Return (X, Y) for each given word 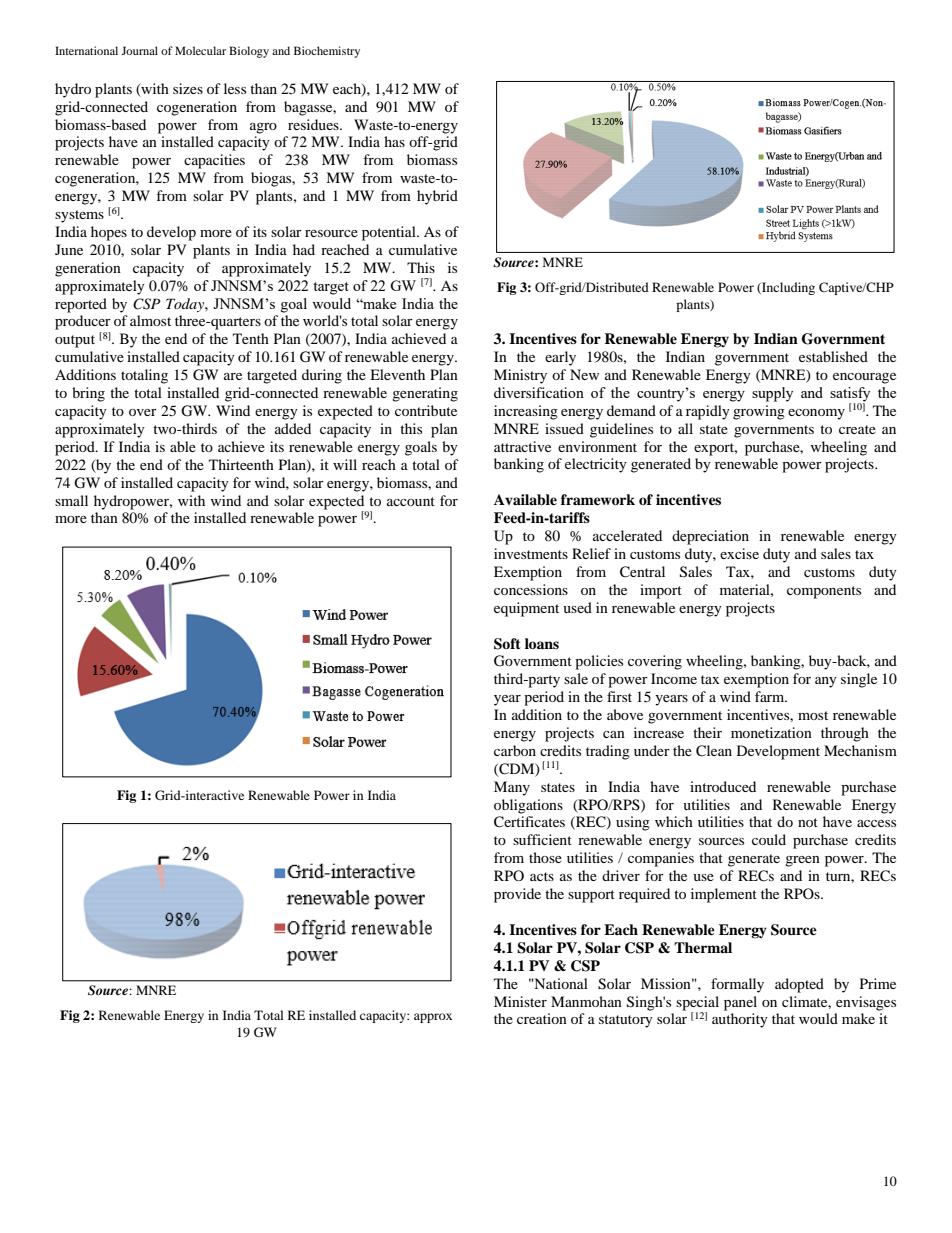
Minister (520, 1001)
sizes (188, 88)
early (560, 358)
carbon (515, 750)
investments (531, 553)
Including (787, 288)
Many (512, 788)
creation (542, 1018)
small (71, 500)
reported (81, 305)
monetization (771, 732)
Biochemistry (327, 52)
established (833, 356)
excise (739, 553)
